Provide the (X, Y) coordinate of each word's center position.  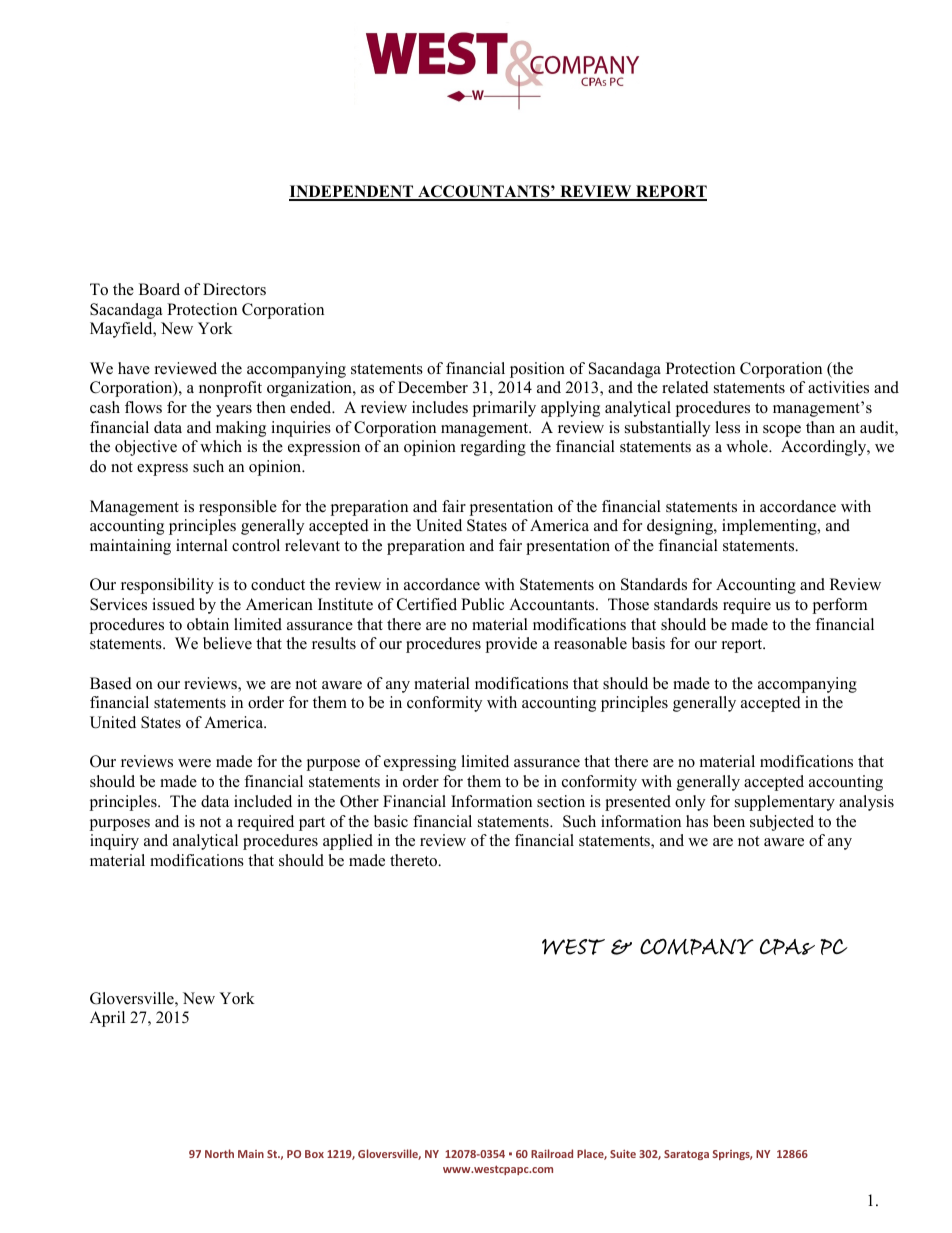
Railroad (552, 1153)
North (219, 1153)
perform (839, 606)
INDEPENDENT (352, 192)
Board (159, 289)
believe (227, 643)
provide (511, 645)
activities (838, 387)
